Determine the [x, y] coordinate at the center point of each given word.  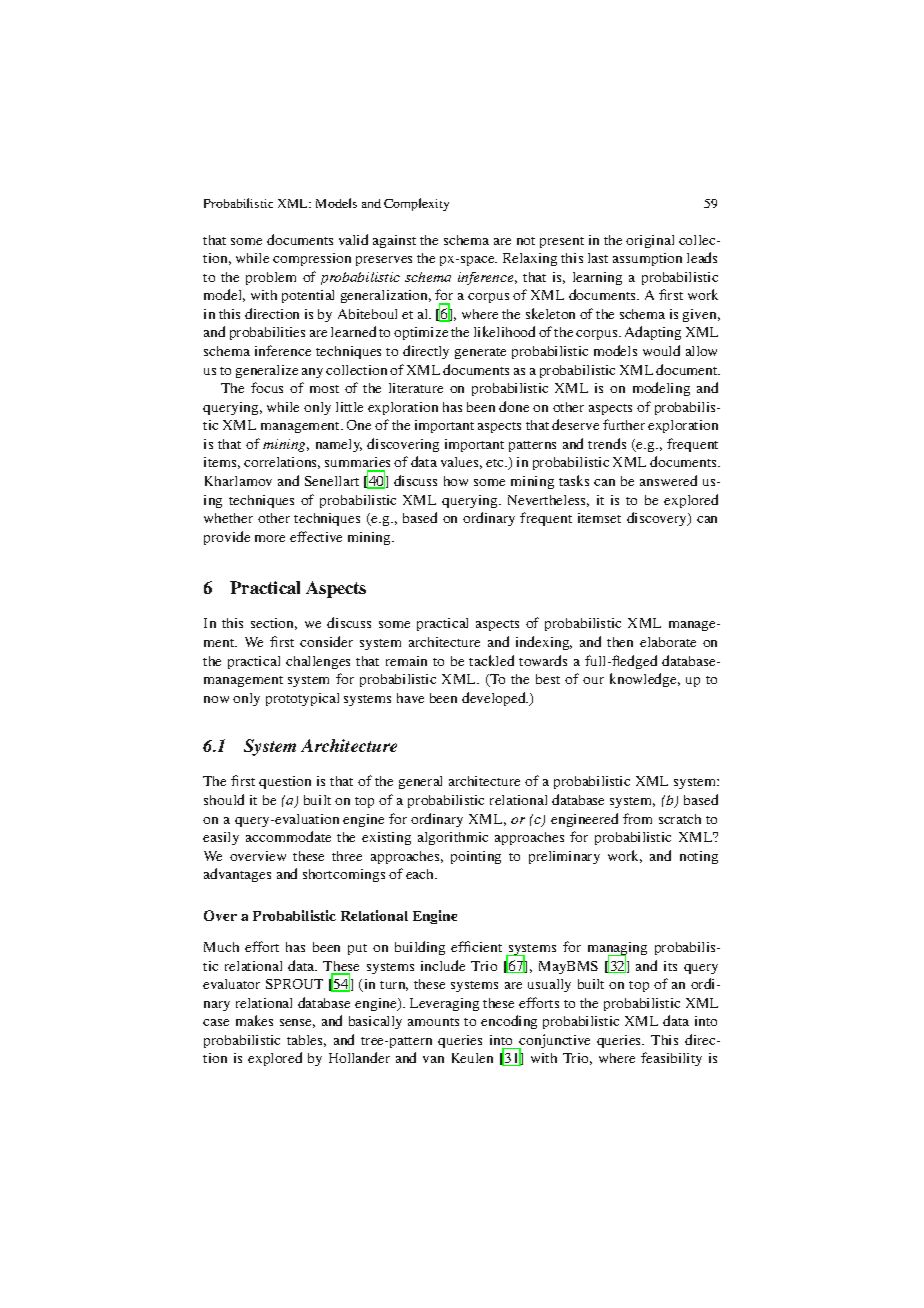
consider [326, 641]
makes [254, 1020]
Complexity [416, 204]
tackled [491, 660]
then [620, 642]
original [650, 241]
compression [312, 259]
